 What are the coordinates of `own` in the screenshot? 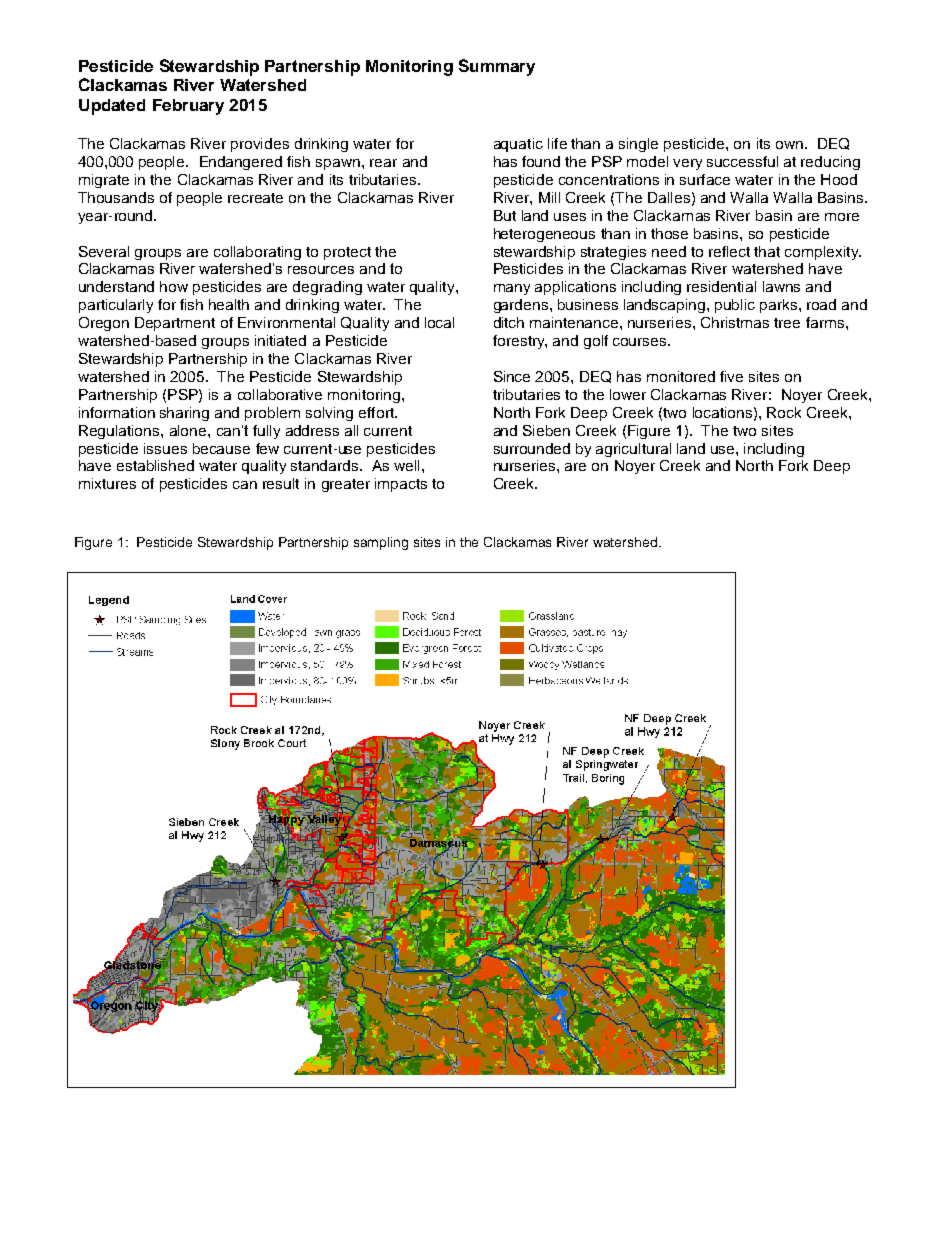 It's located at (789, 145).
